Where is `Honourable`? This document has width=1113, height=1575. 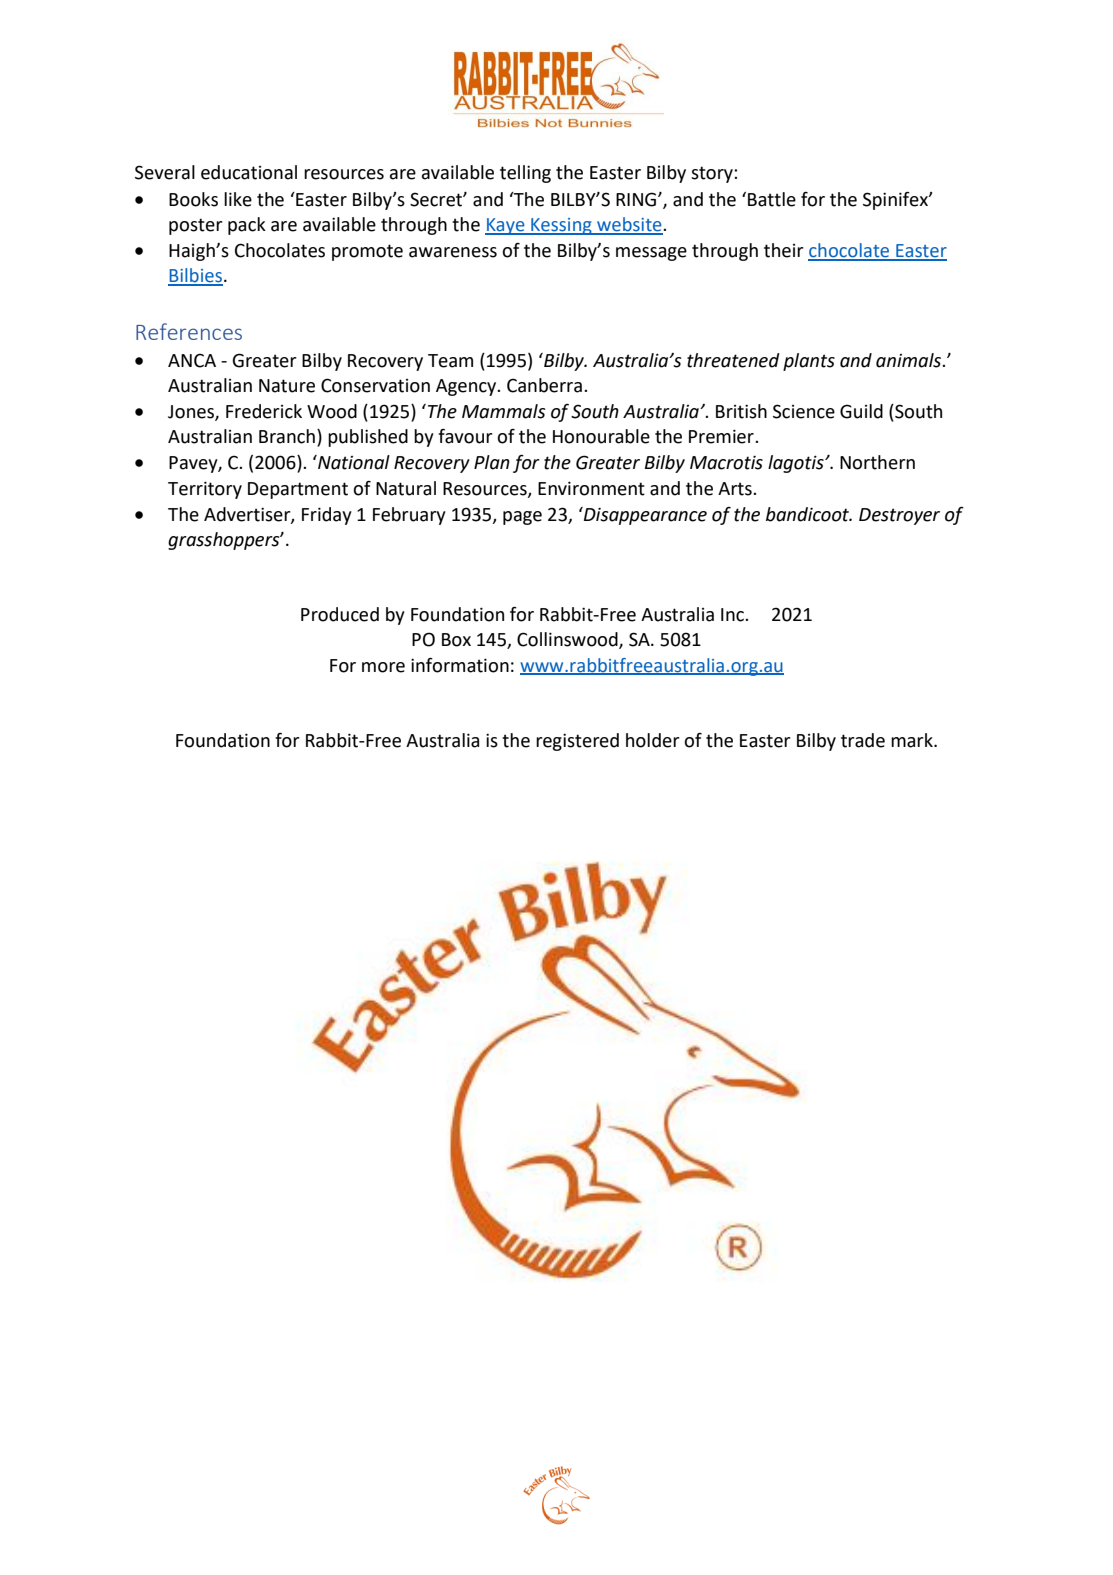 Honourable is located at coordinates (601, 436).
